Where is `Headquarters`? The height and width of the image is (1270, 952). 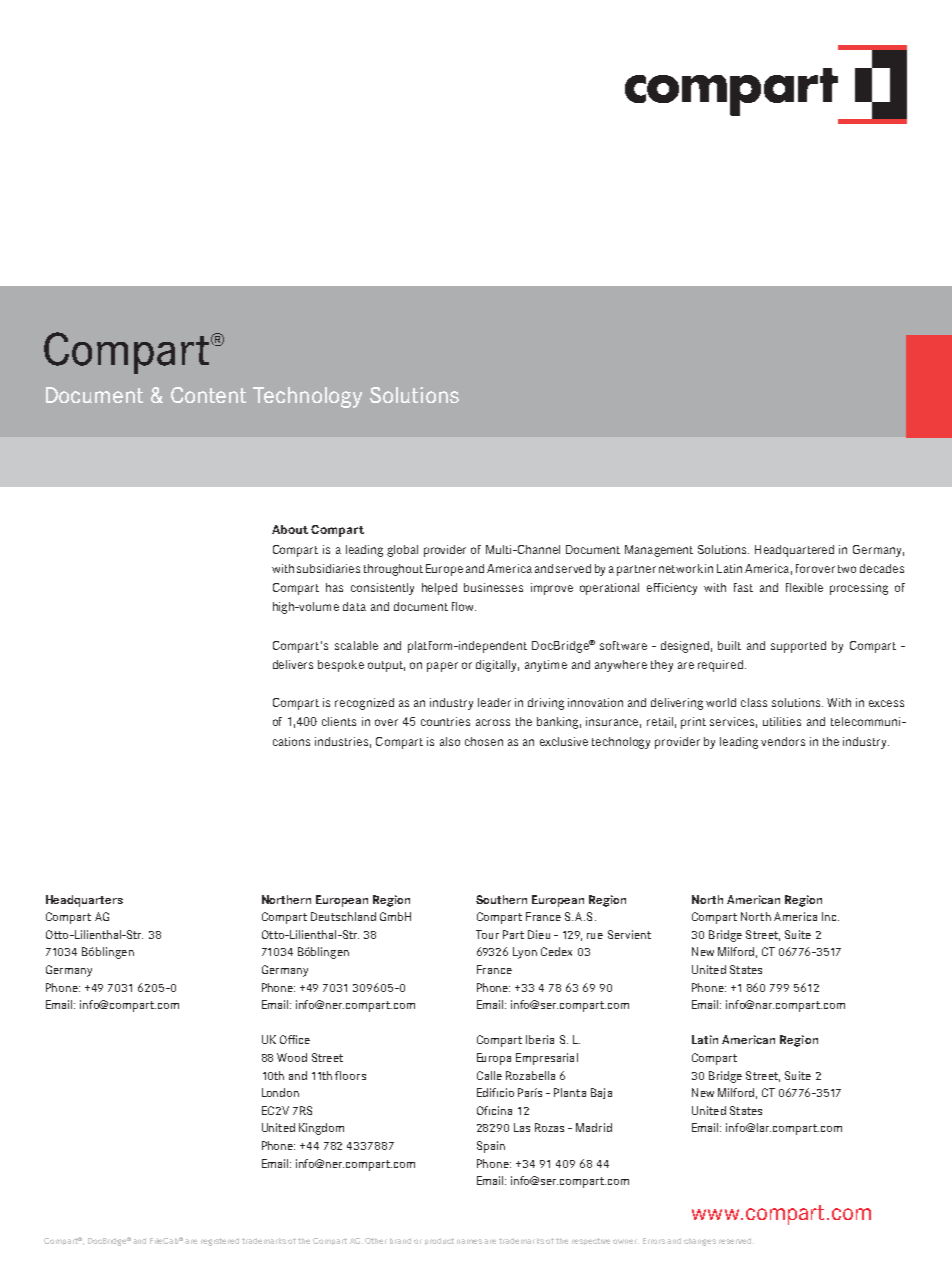 Headquarters is located at coordinates (84, 901).
